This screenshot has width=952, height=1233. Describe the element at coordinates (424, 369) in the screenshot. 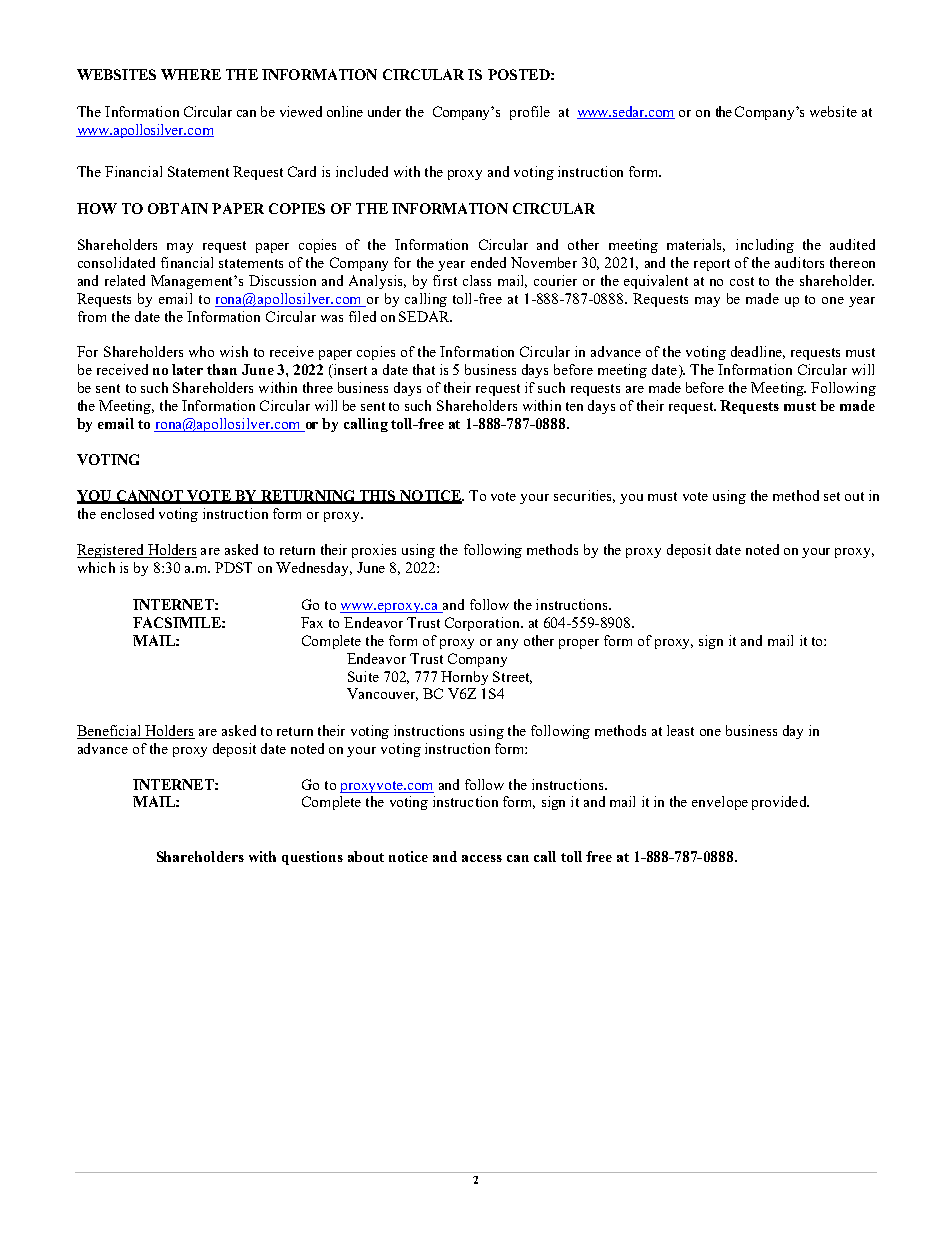

I see `that` at that location.
